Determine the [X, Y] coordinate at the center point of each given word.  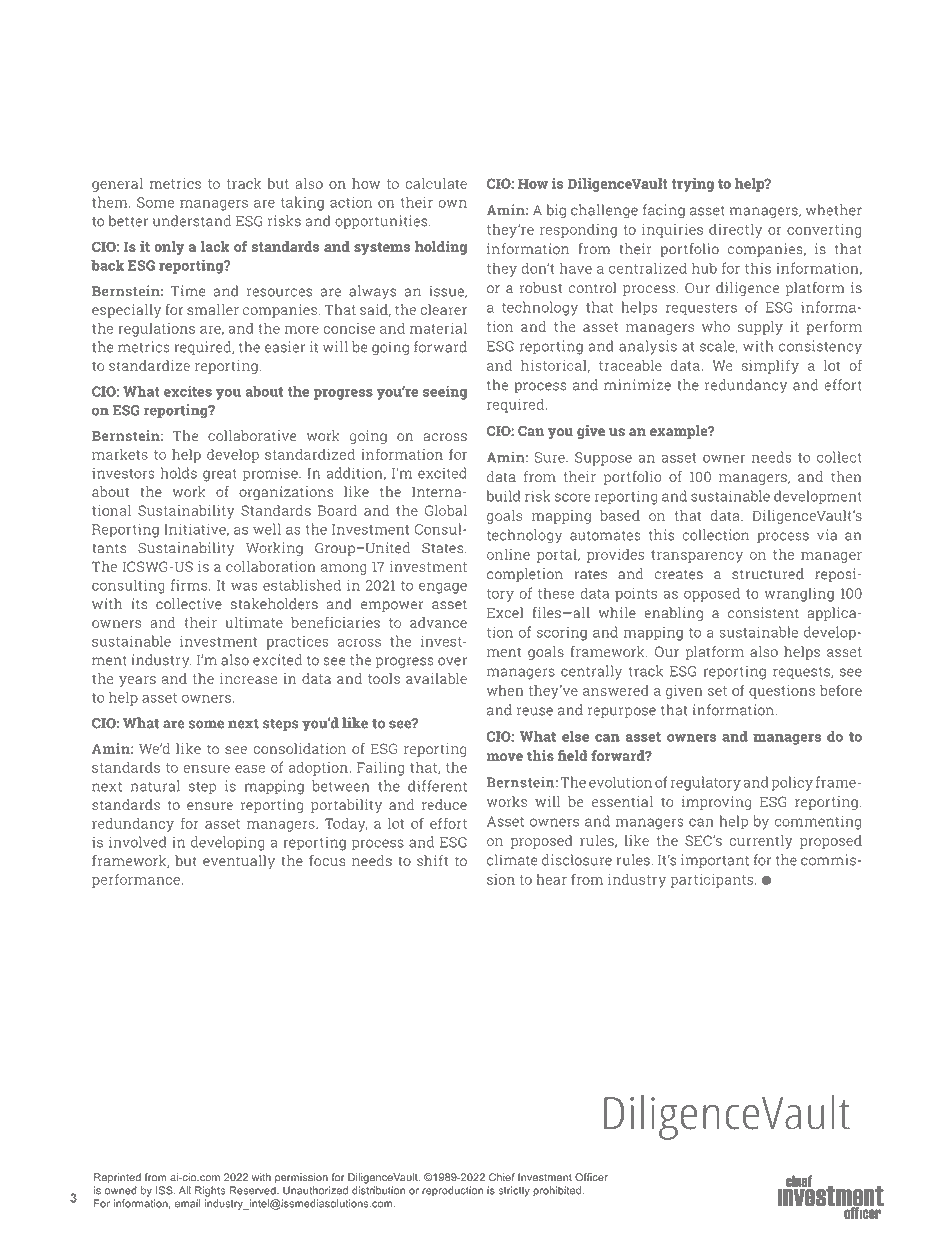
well [267, 529]
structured [768, 574]
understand [192, 221]
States [442, 548]
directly [735, 231]
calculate [436, 183]
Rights [210, 1191]
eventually [239, 862]
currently [761, 842]
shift [432, 860]
